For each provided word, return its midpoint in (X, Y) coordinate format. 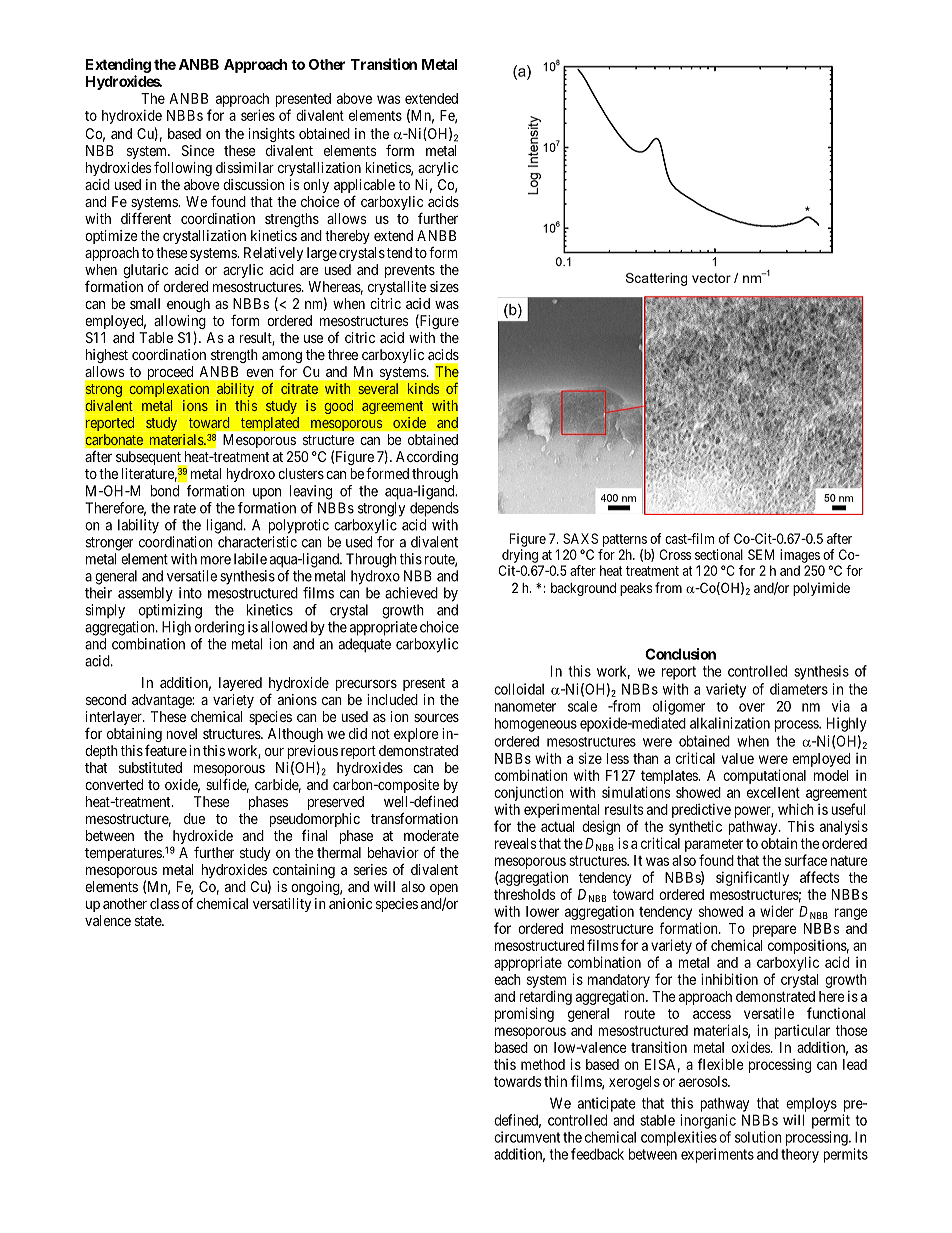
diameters (799, 689)
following (183, 168)
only (316, 186)
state (149, 921)
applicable (364, 187)
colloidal (519, 689)
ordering (219, 628)
